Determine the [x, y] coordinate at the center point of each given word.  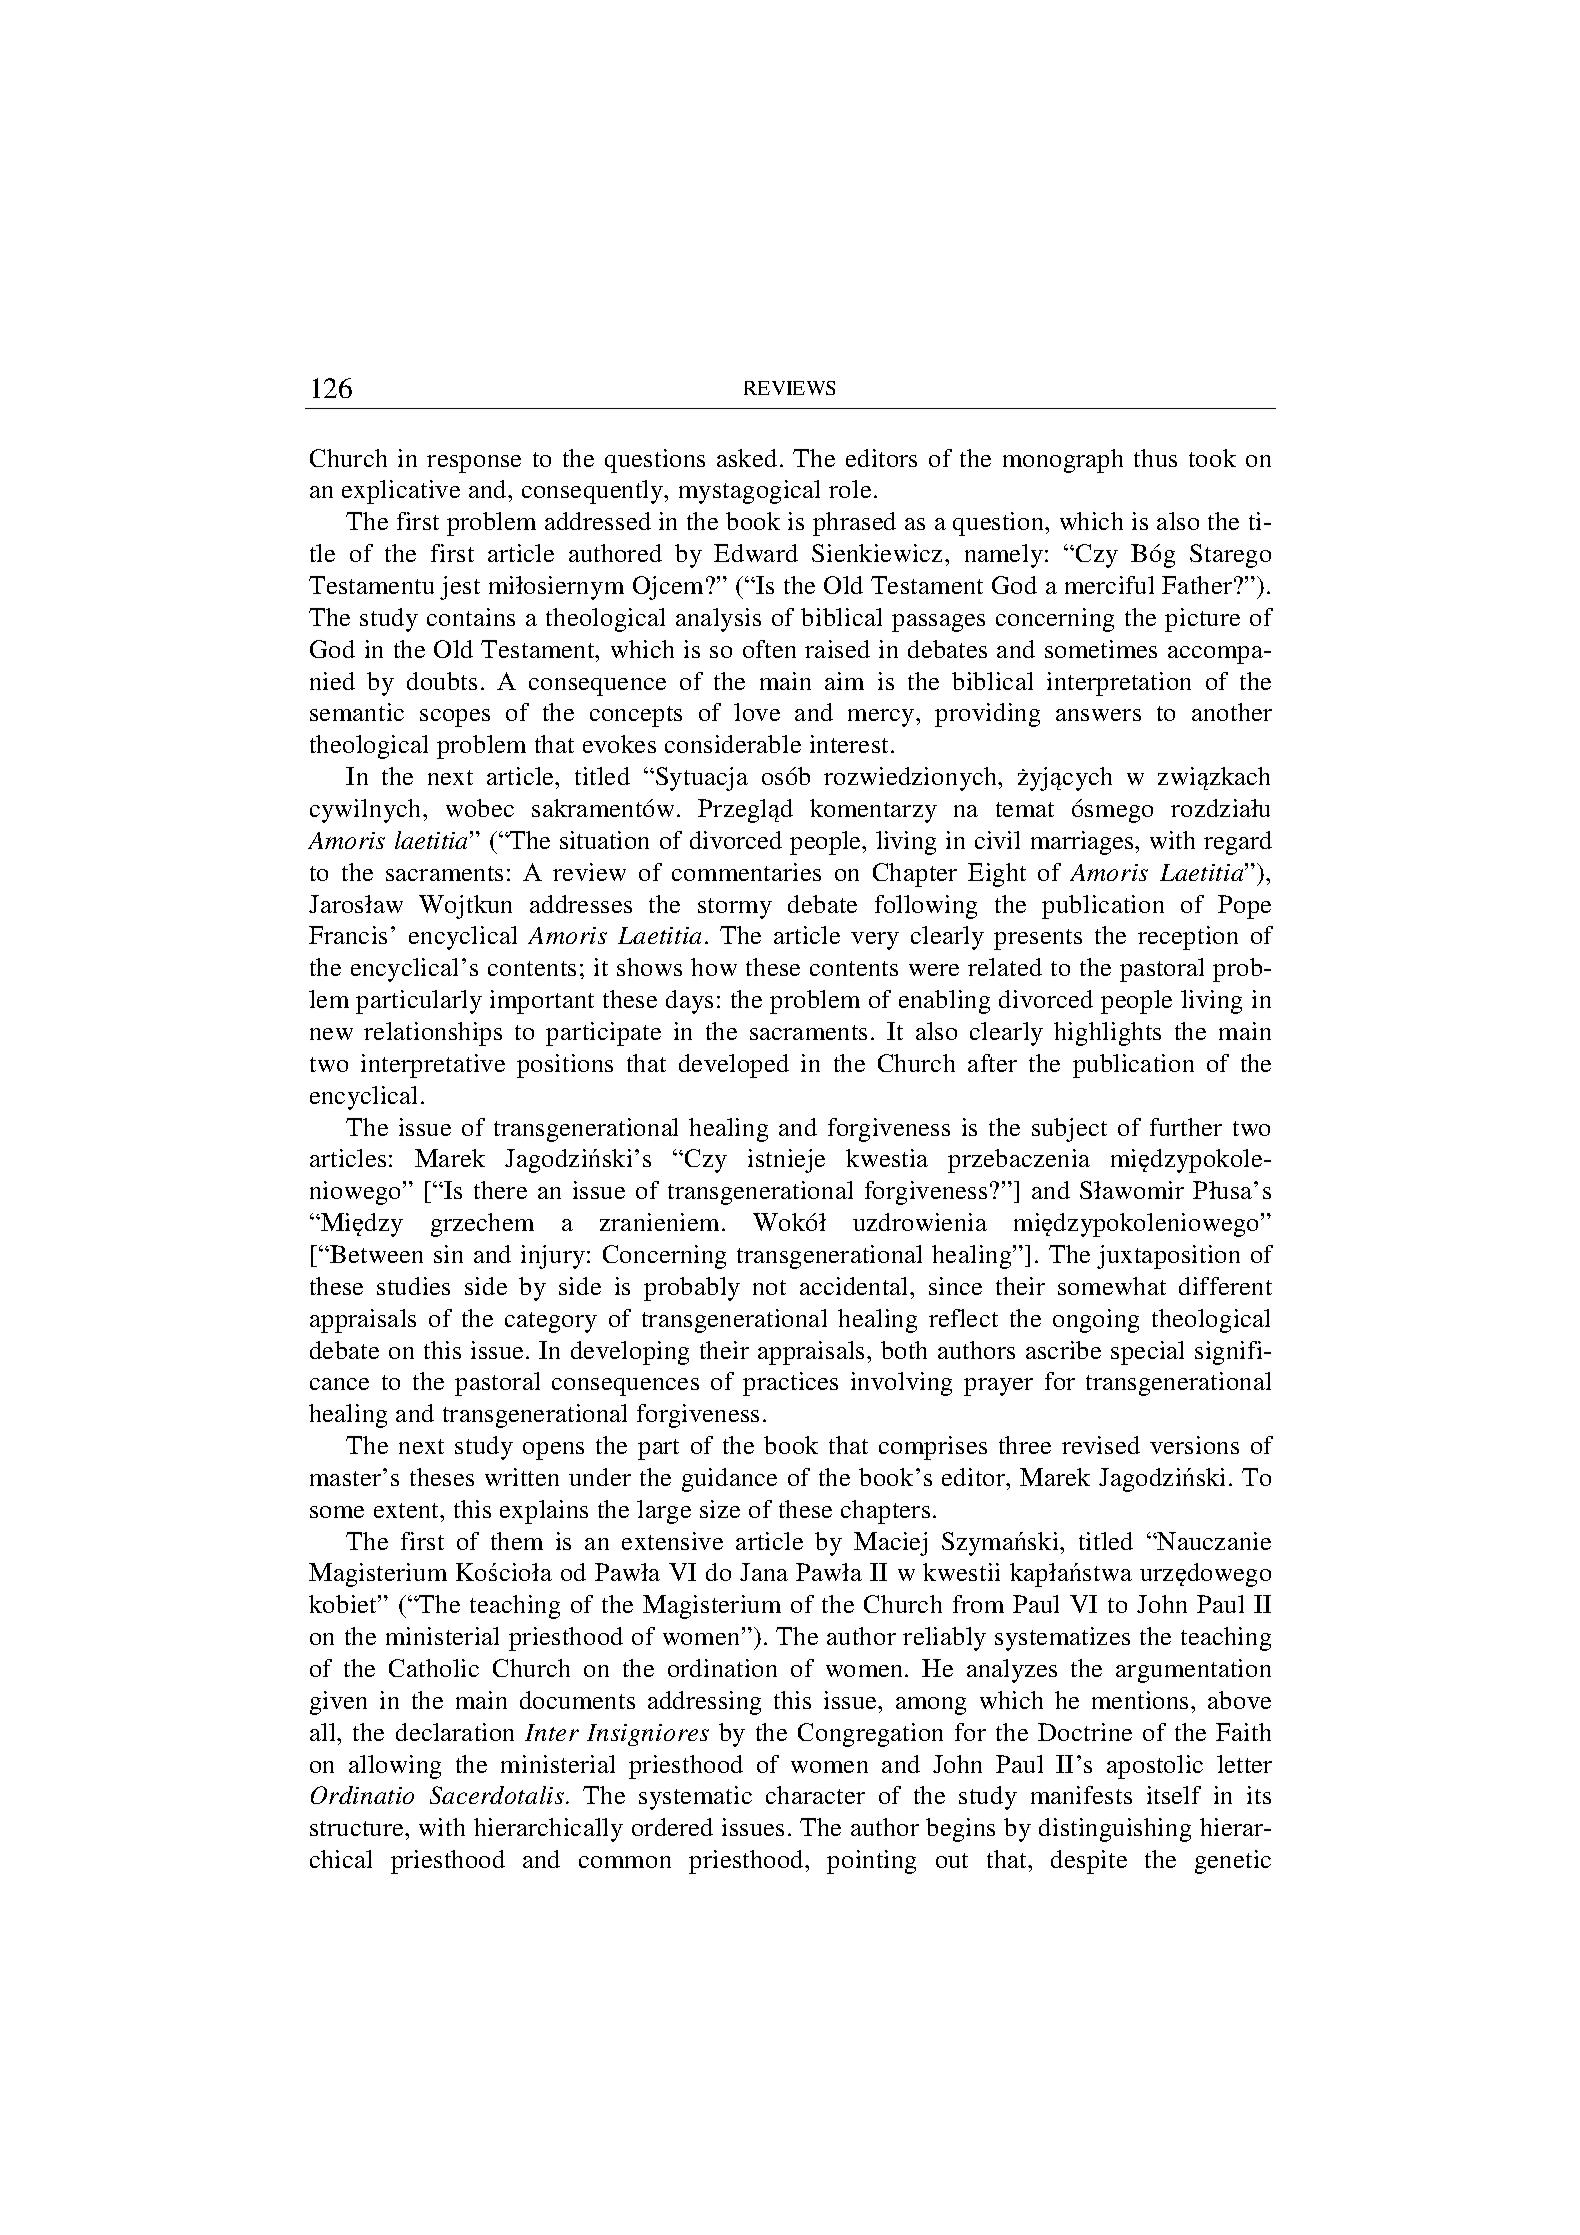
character [815, 1795]
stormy [735, 908]
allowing [395, 1767]
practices [790, 1384]
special [1147, 1353]
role [850, 489]
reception [1188, 938]
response [474, 464]
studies [413, 1286]
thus [1155, 458]
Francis [348, 935]
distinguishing [1115, 1830]
